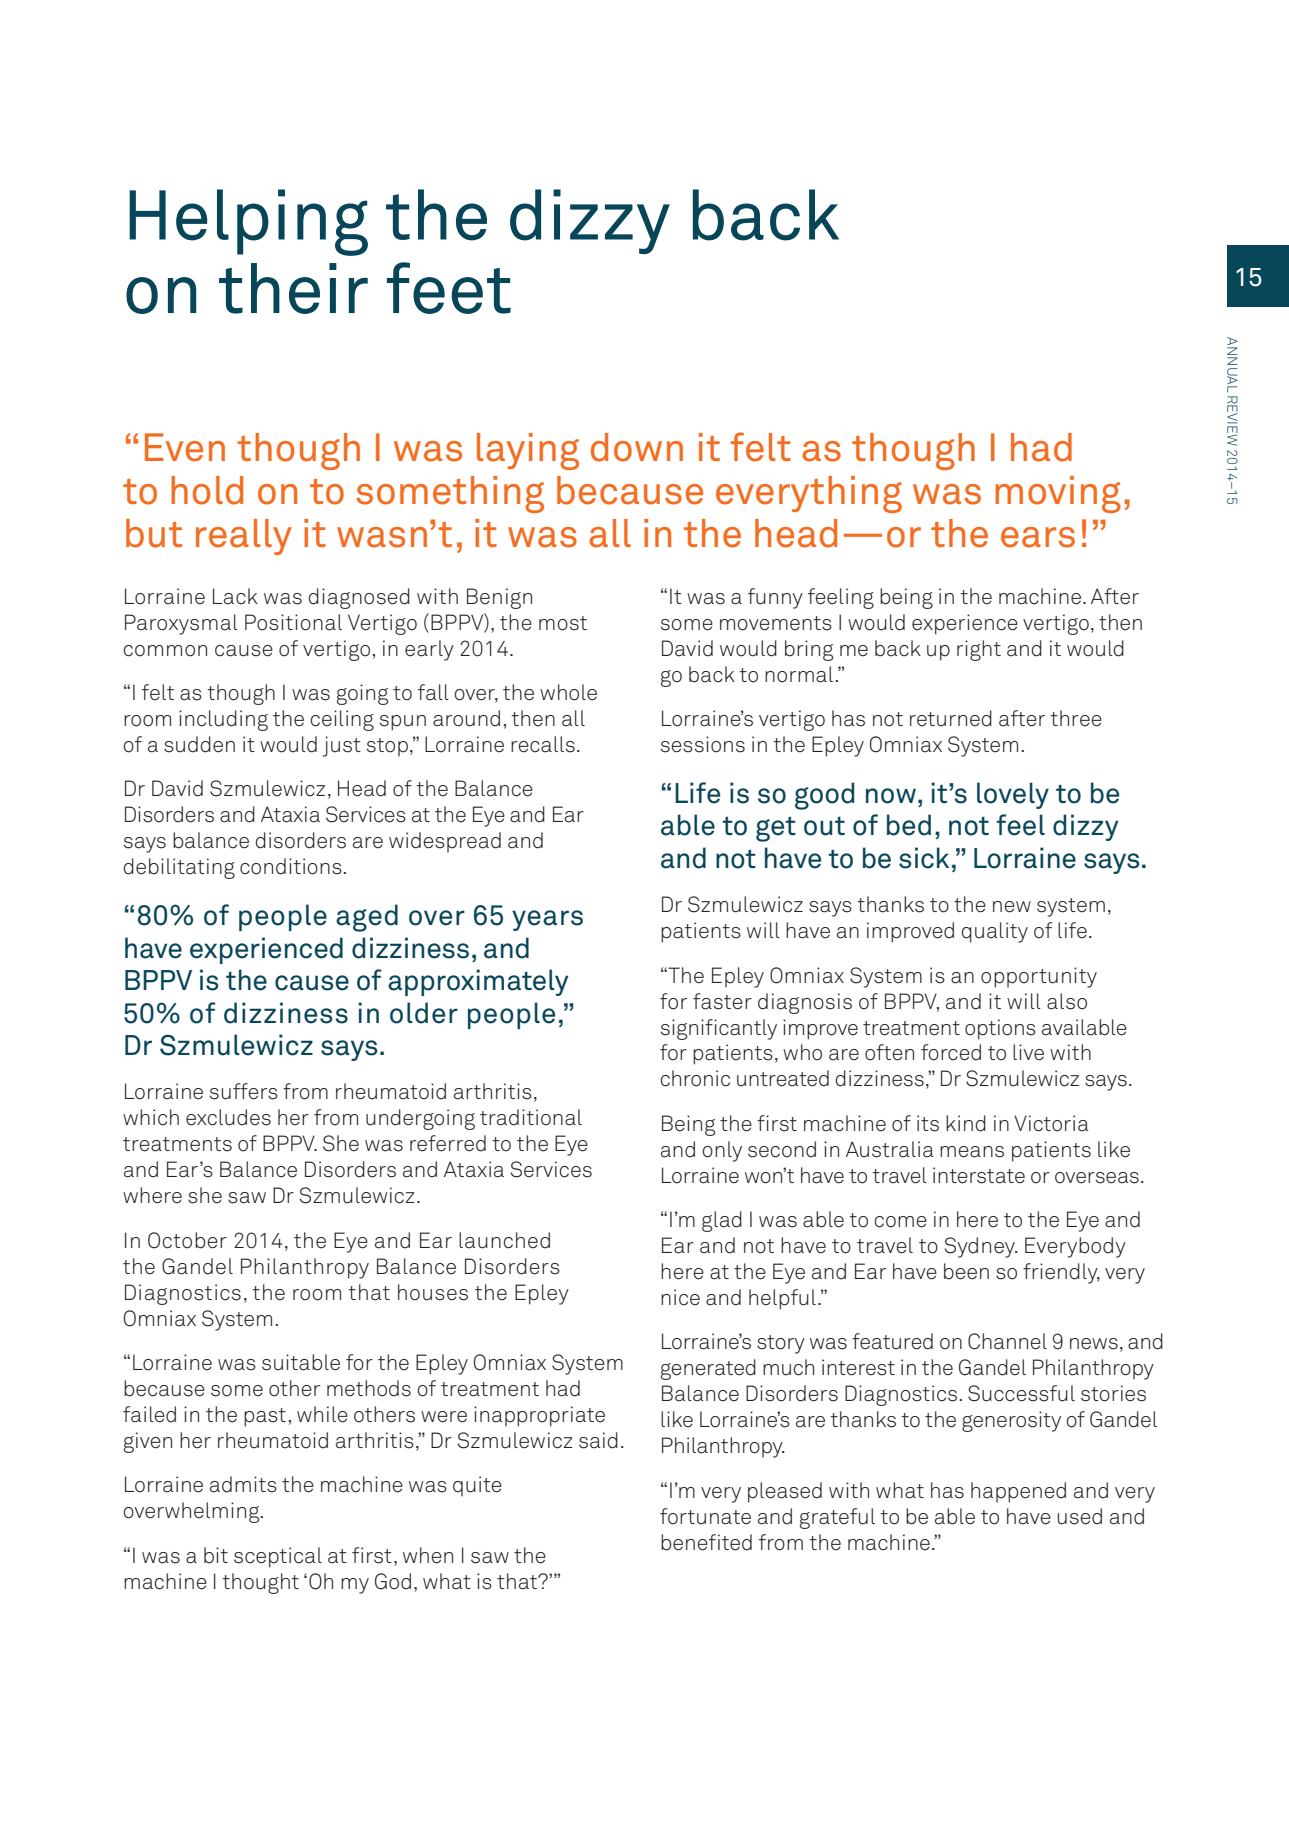 The height and width of the page is (1822, 1289). I want to click on down, so click(637, 447).
